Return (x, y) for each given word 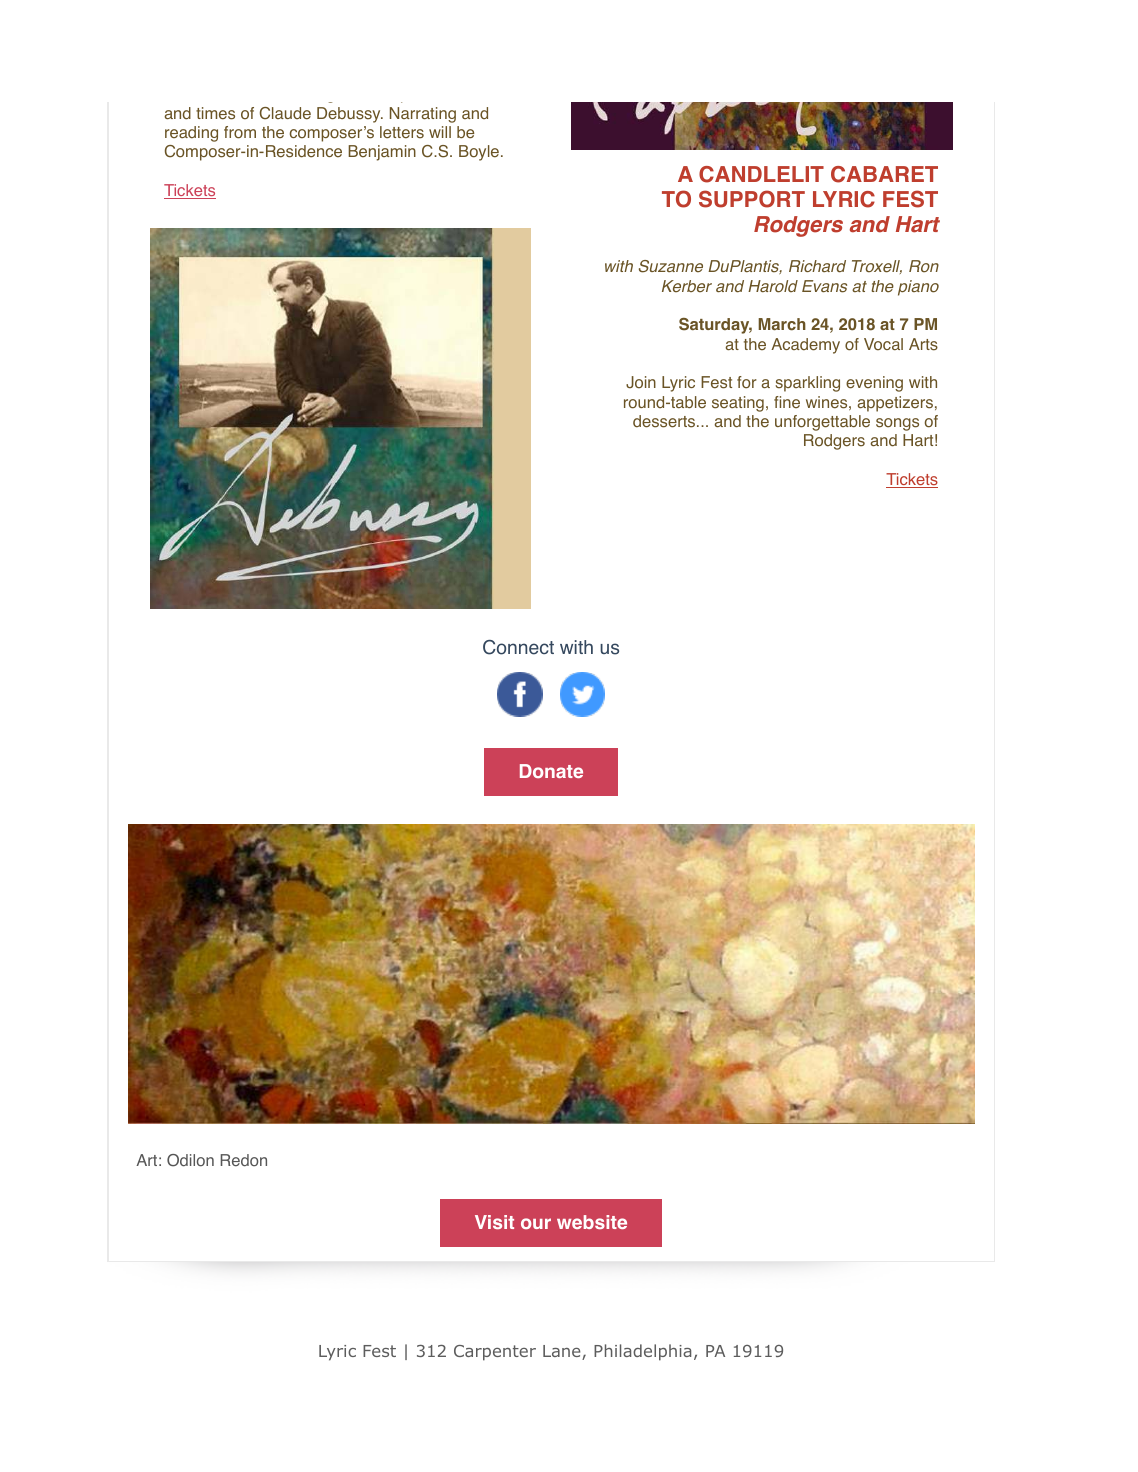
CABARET (884, 174)
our (536, 1223)
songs (897, 424)
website (592, 1222)
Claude (285, 113)
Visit (494, 1222)
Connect (518, 647)
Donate (551, 771)
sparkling (807, 384)
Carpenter (495, 1353)
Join (641, 382)
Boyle (479, 153)
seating (738, 404)
